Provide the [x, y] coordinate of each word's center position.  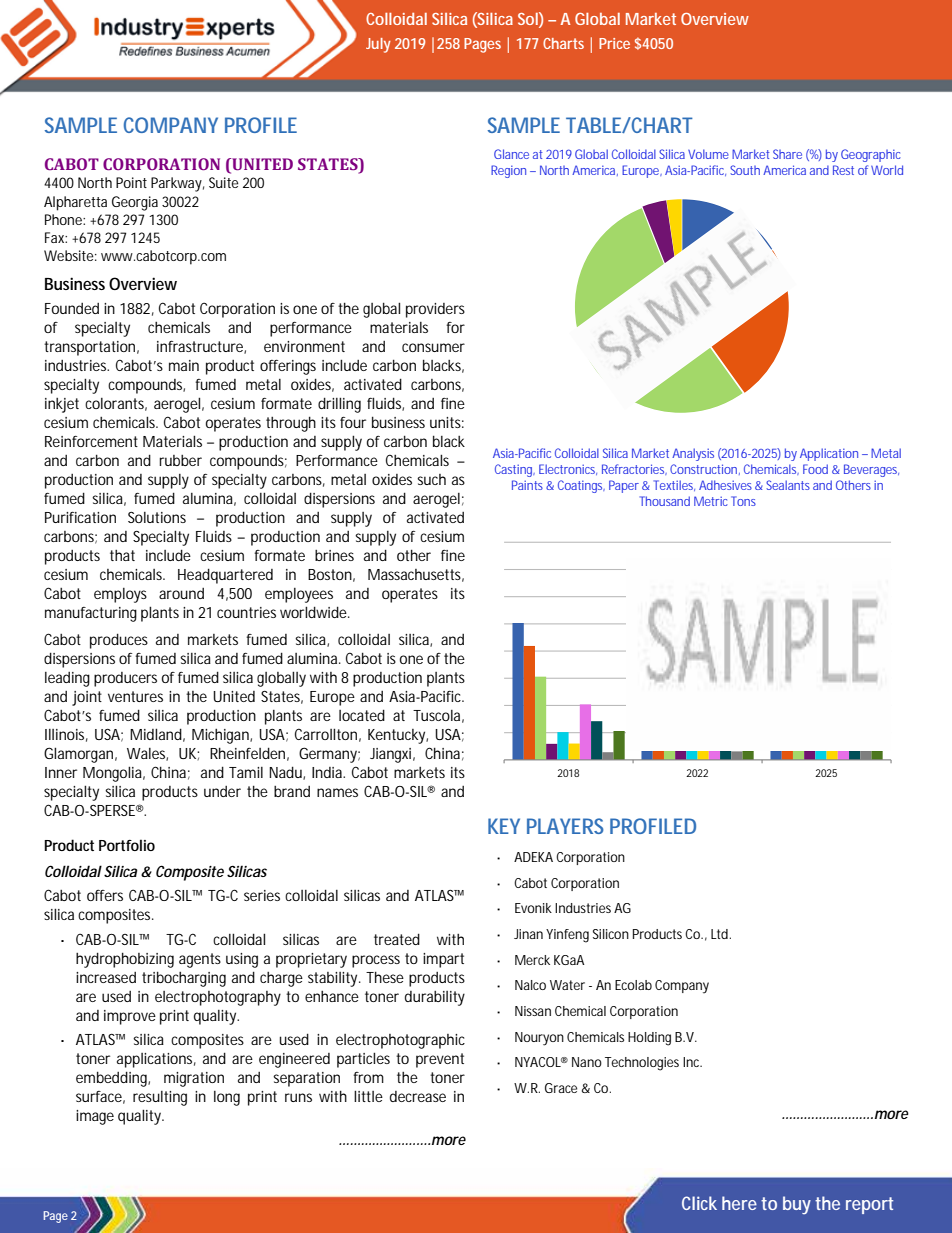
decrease [418, 1096]
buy [797, 1205]
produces [119, 641]
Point [131, 182]
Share [787, 154]
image [95, 1117]
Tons [743, 501]
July [378, 45]
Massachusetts [416, 575]
